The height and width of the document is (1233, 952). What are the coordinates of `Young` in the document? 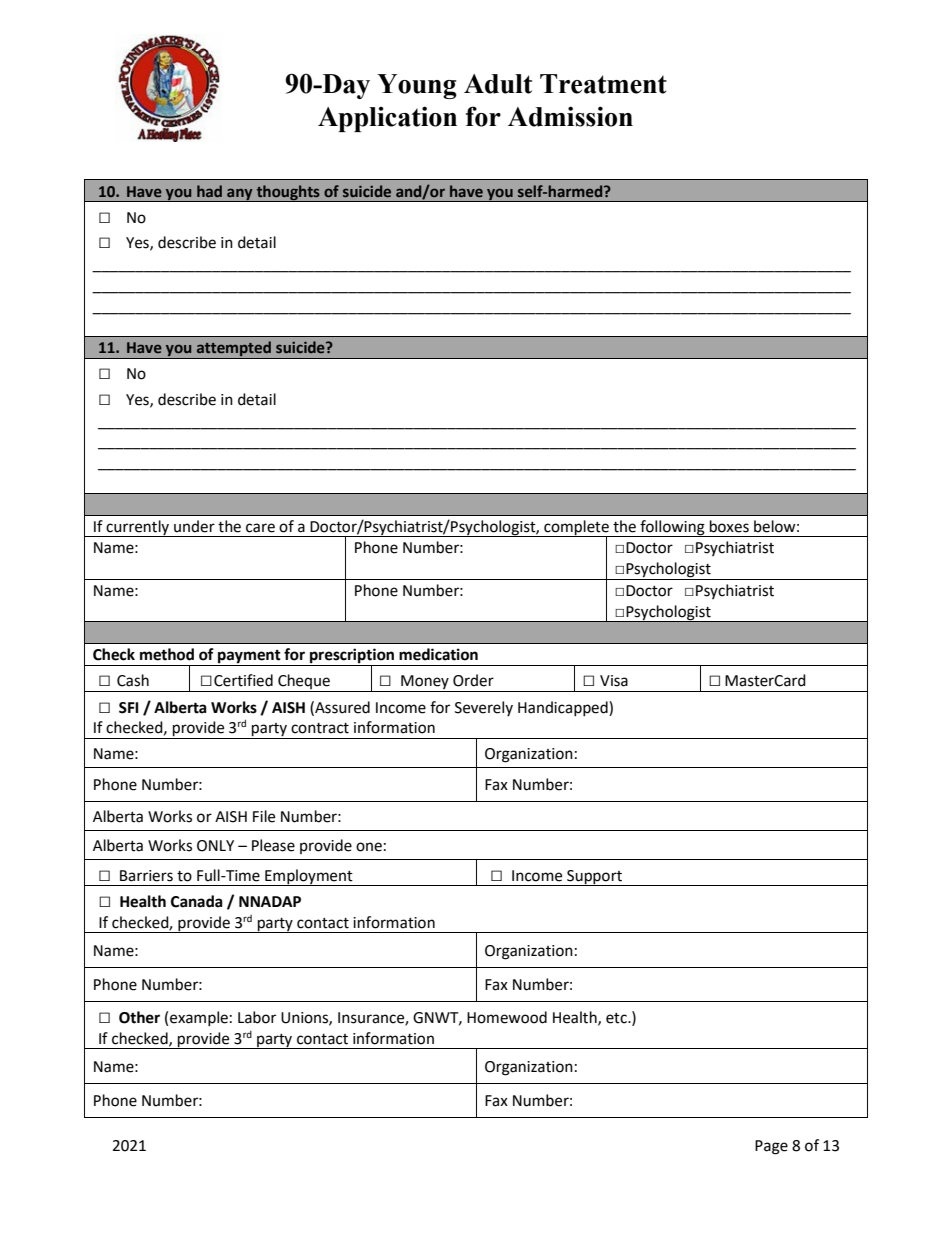 It's located at (417, 86).
